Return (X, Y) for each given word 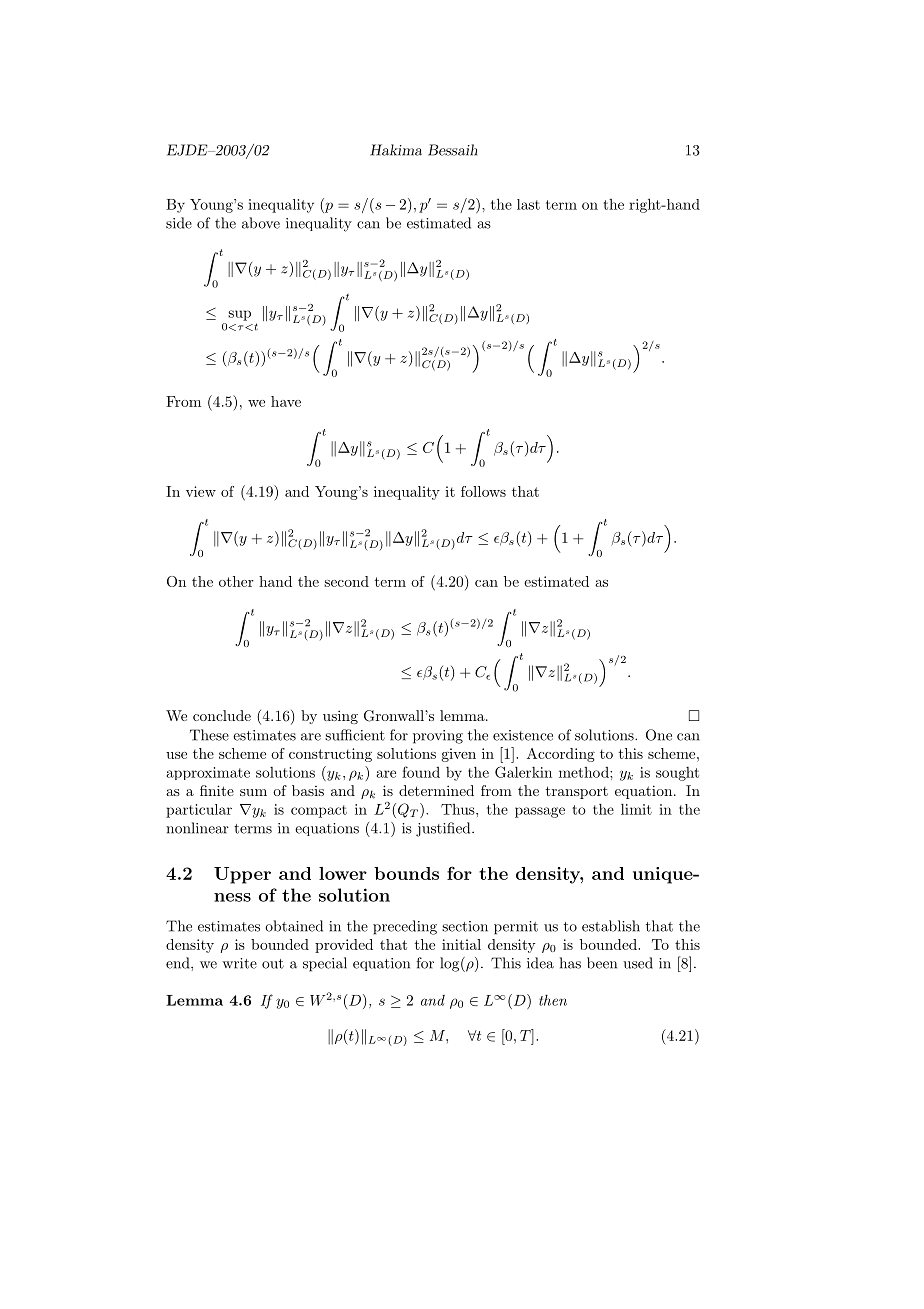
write (239, 963)
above (261, 223)
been (602, 963)
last (528, 204)
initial (461, 944)
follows (483, 491)
